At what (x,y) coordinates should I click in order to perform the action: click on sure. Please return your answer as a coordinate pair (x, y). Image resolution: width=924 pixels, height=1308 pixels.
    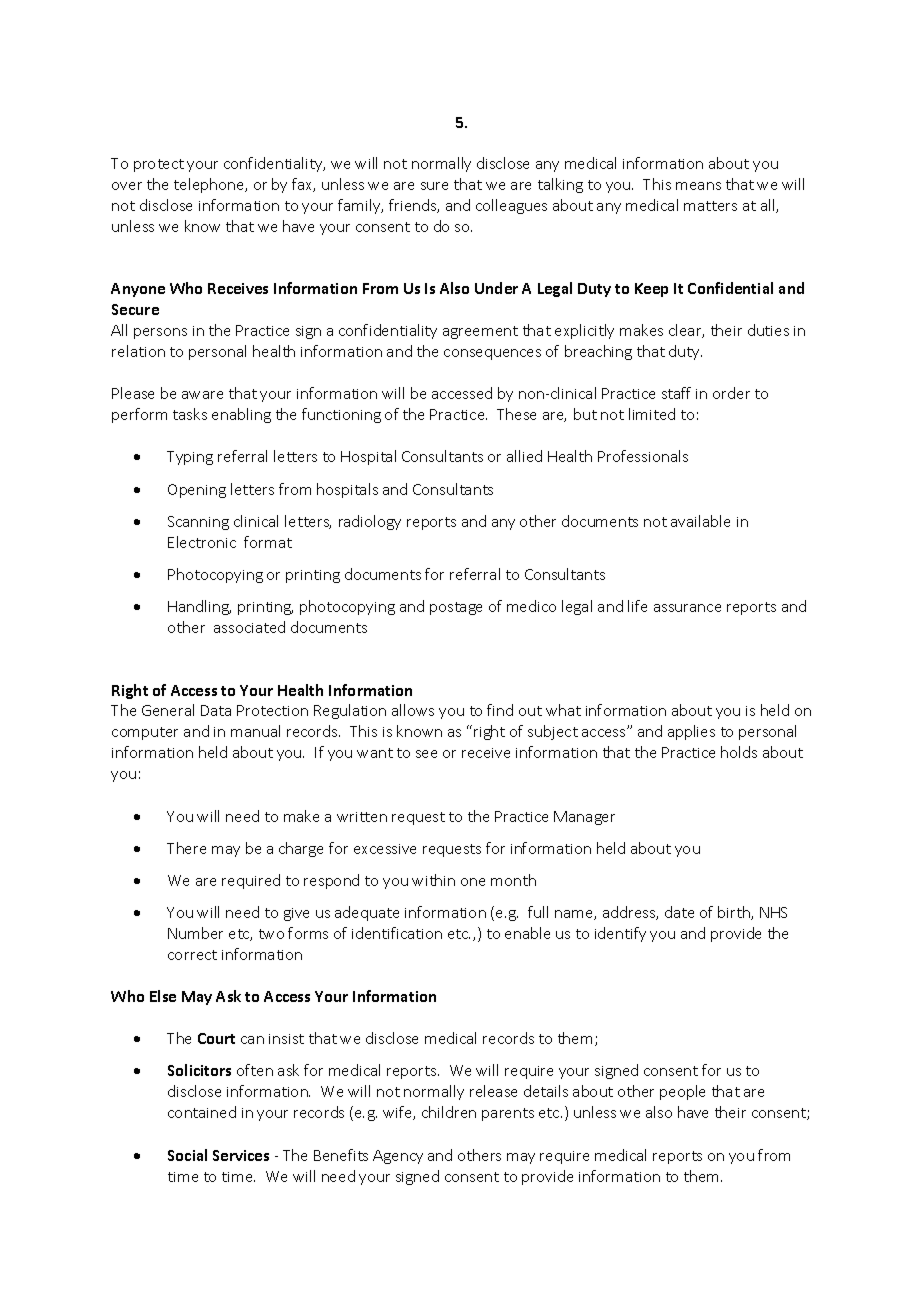
    Looking at the image, I should click on (434, 186).
